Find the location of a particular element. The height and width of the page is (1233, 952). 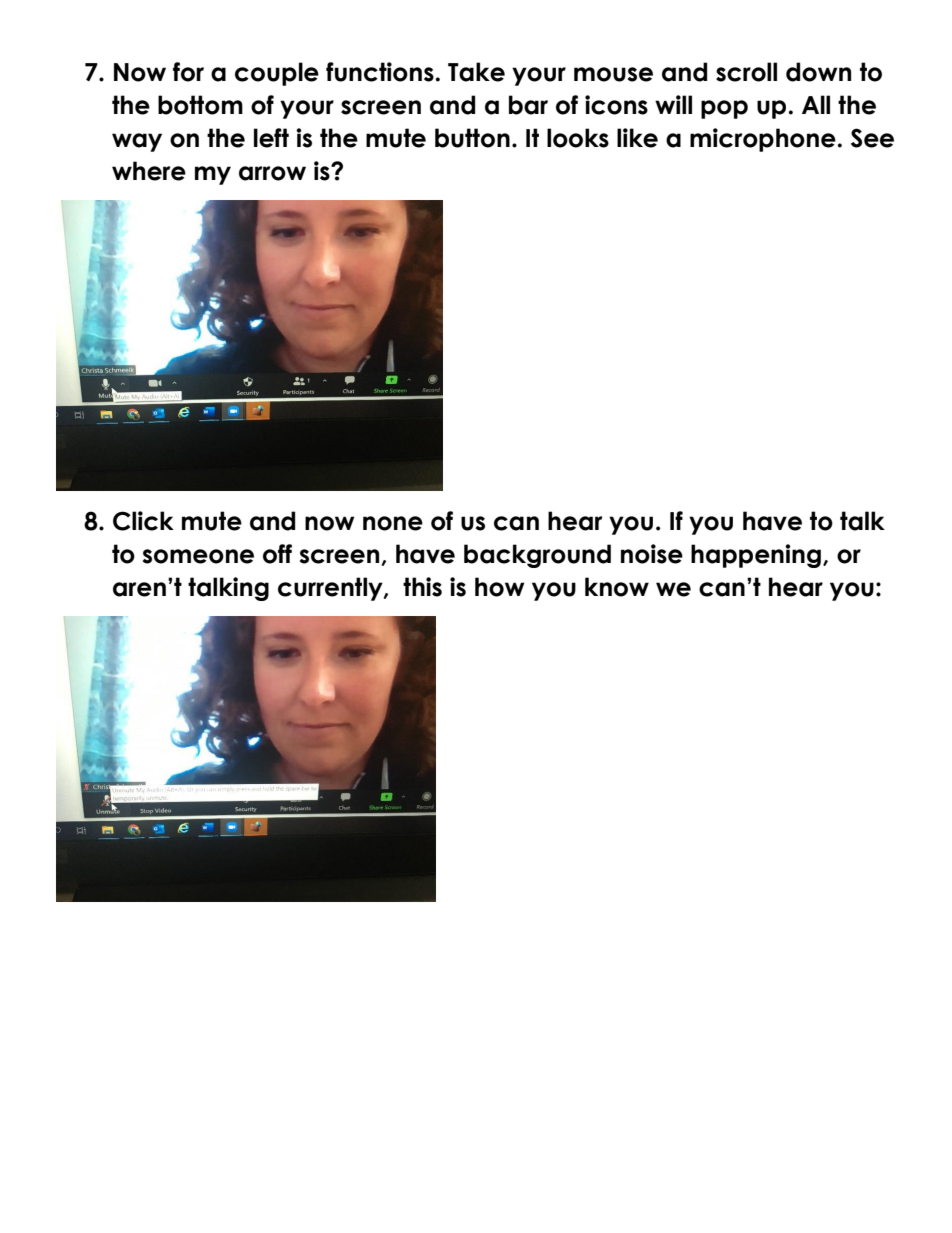

way is located at coordinates (137, 142).
